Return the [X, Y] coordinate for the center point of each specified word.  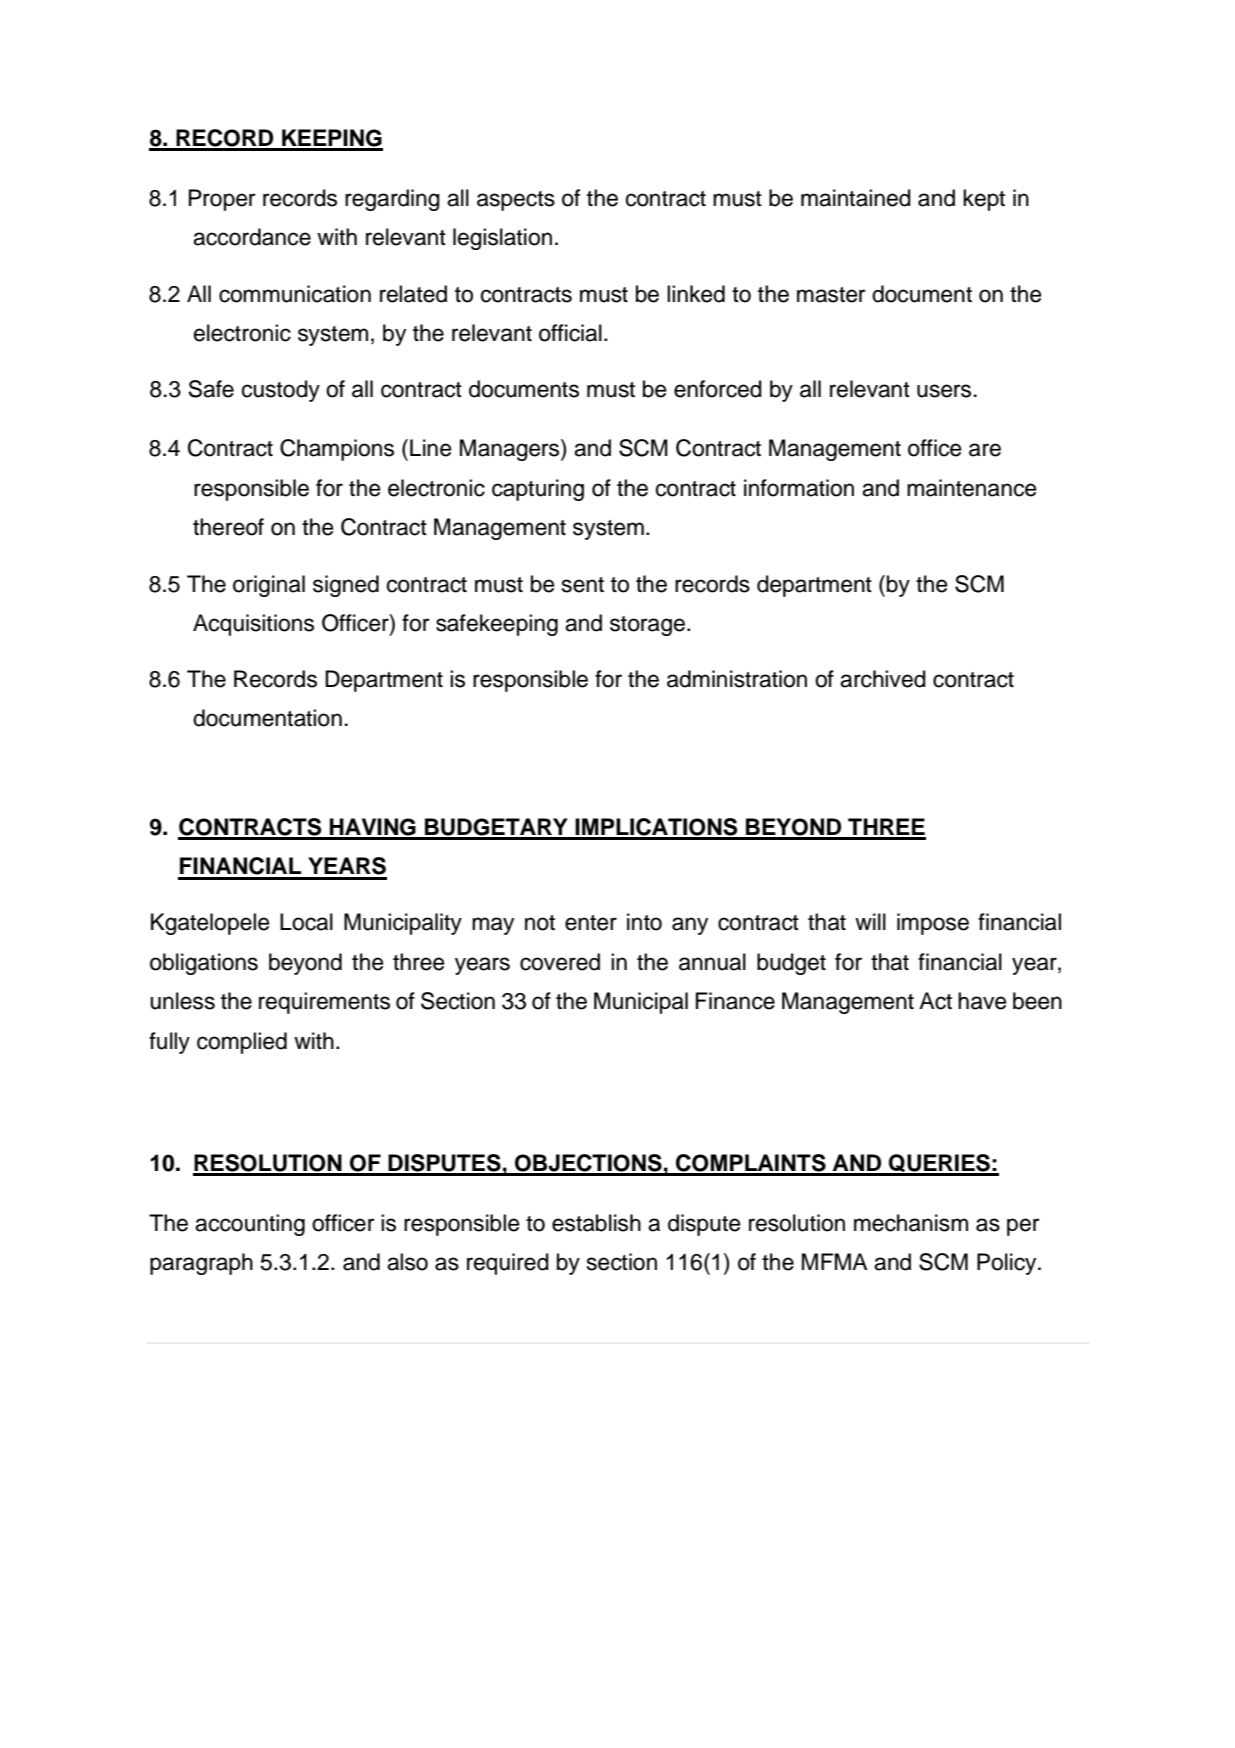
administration [737, 679]
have [982, 1001]
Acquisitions [253, 625]
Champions [337, 450]
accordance [252, 237]
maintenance [972, 488]
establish [596, 1223]
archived [883, 679]
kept [984, 200]
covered [560, 962]
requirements [324, 1003]
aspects [516, 201]
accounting [250, 1225]
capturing [538, 490]
